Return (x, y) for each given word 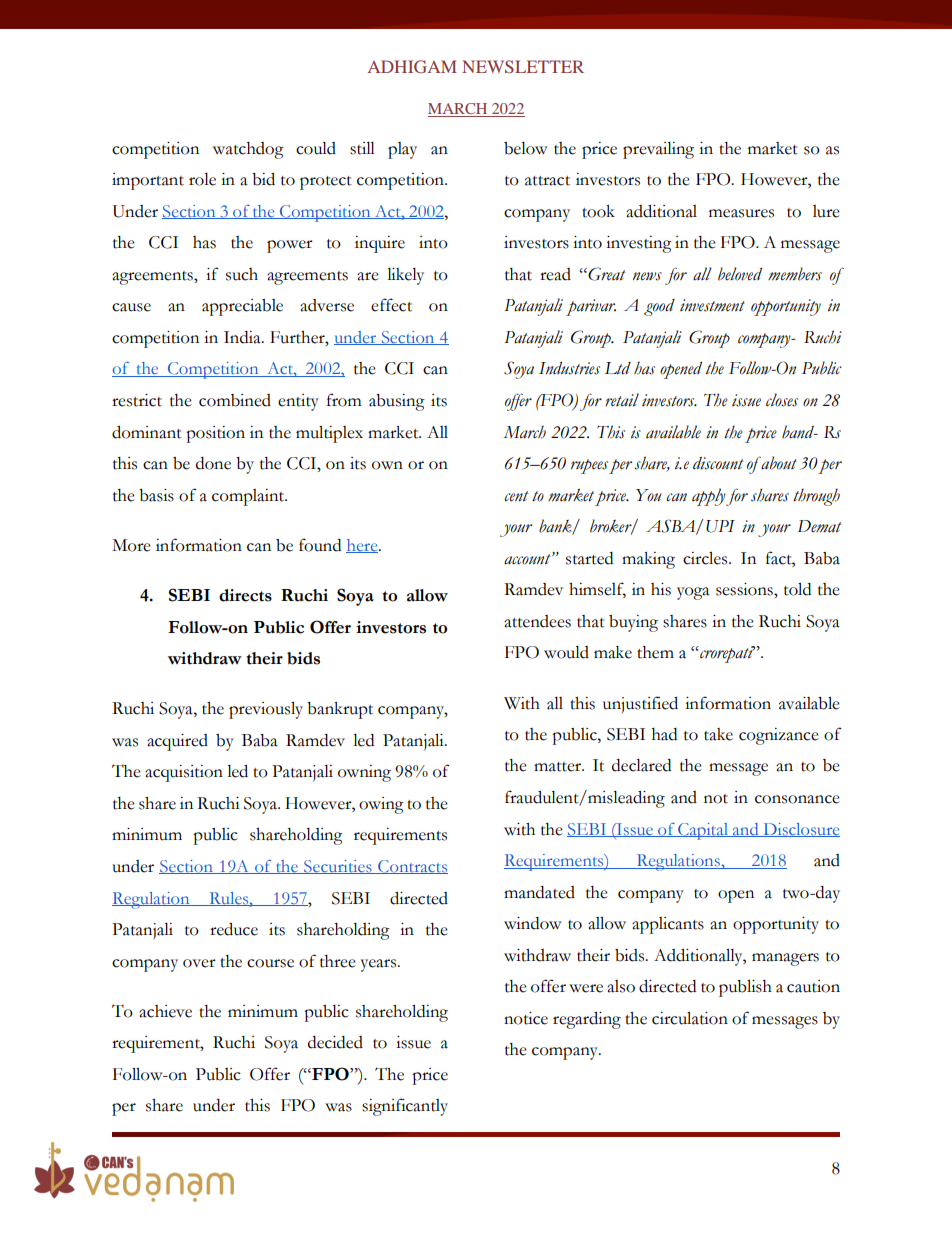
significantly (405, 1107)
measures (741, 213)
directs (245, 595)
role (202, 179)
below (526, 148)
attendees (537, 621)
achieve (165, 1011)
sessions (745, 589)
